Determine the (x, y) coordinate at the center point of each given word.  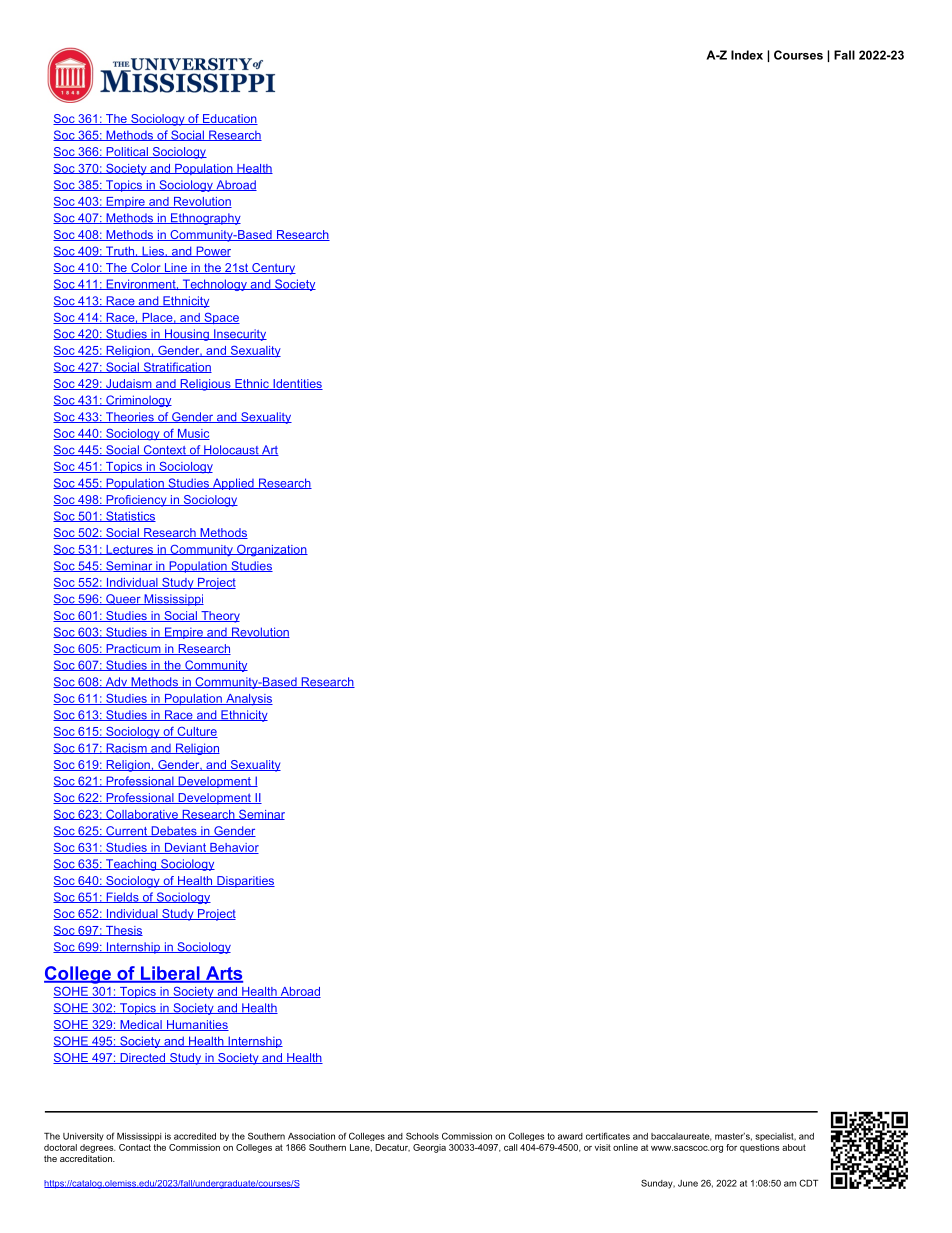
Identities (297, 384)
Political (127, 152)
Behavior (233, 848)
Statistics (130, 516)
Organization (271, 550)
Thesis (123, 931)
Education (229, 119)
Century (273, 269)
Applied (233, 484)
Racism (126, 748)
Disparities (245, 882)
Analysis (248, 700)
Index (747, 55)
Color (146, 268)
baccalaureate (681, 1137)
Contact (135, 1147)
